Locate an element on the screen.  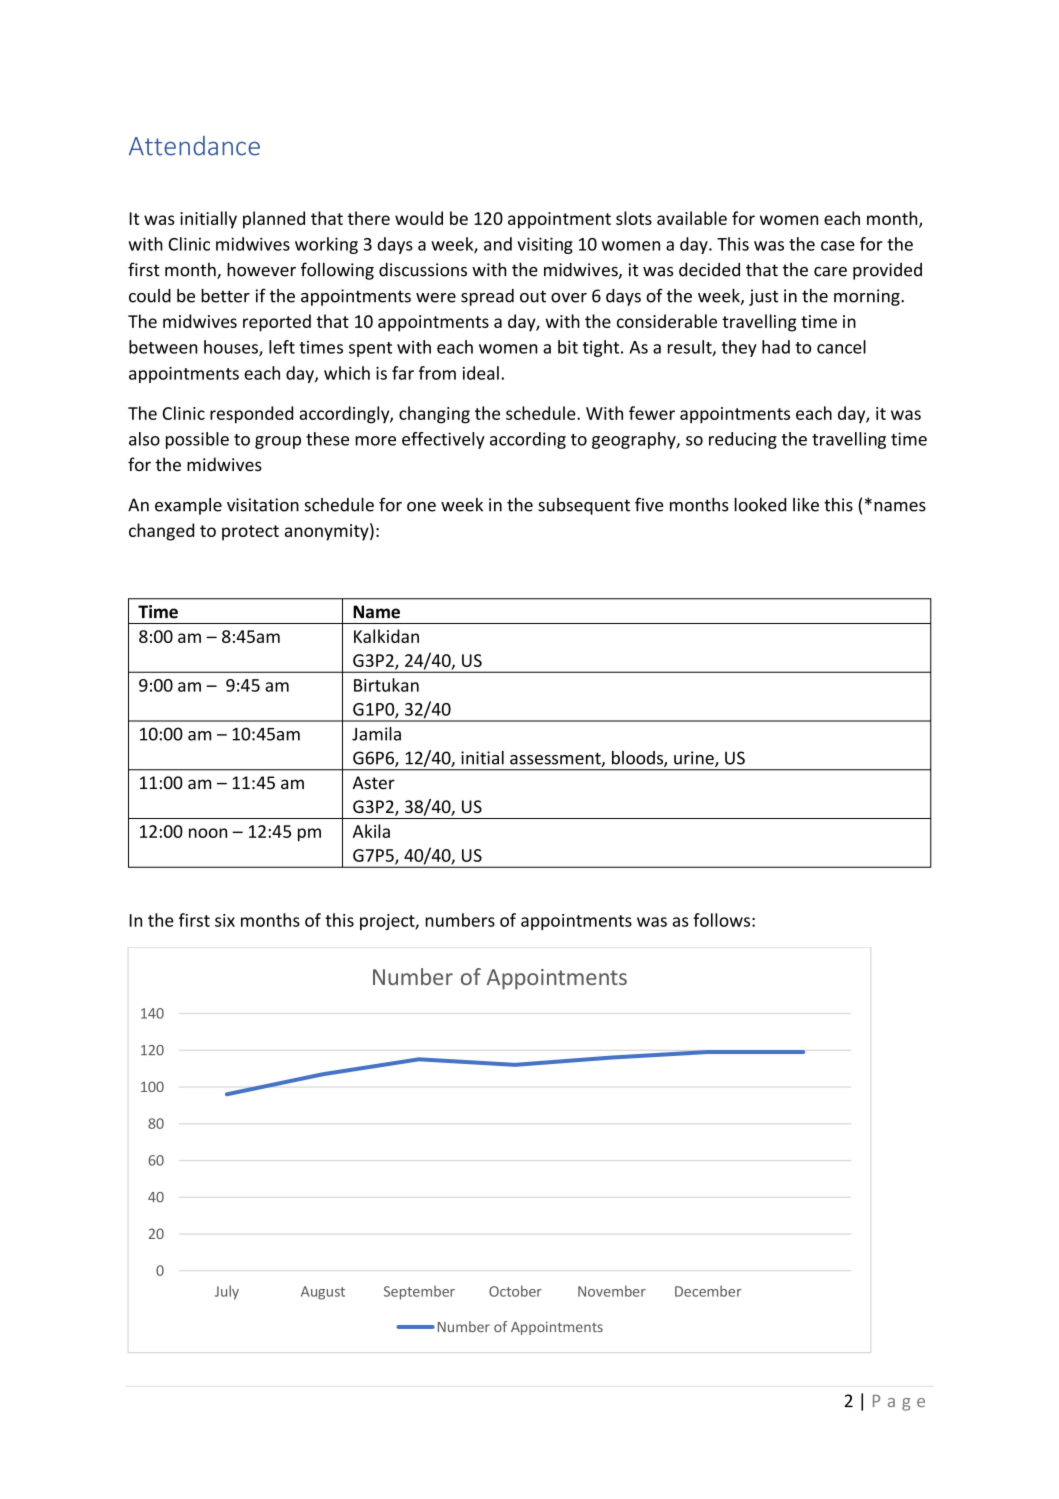
December is located at coordinates (708, 1291).
